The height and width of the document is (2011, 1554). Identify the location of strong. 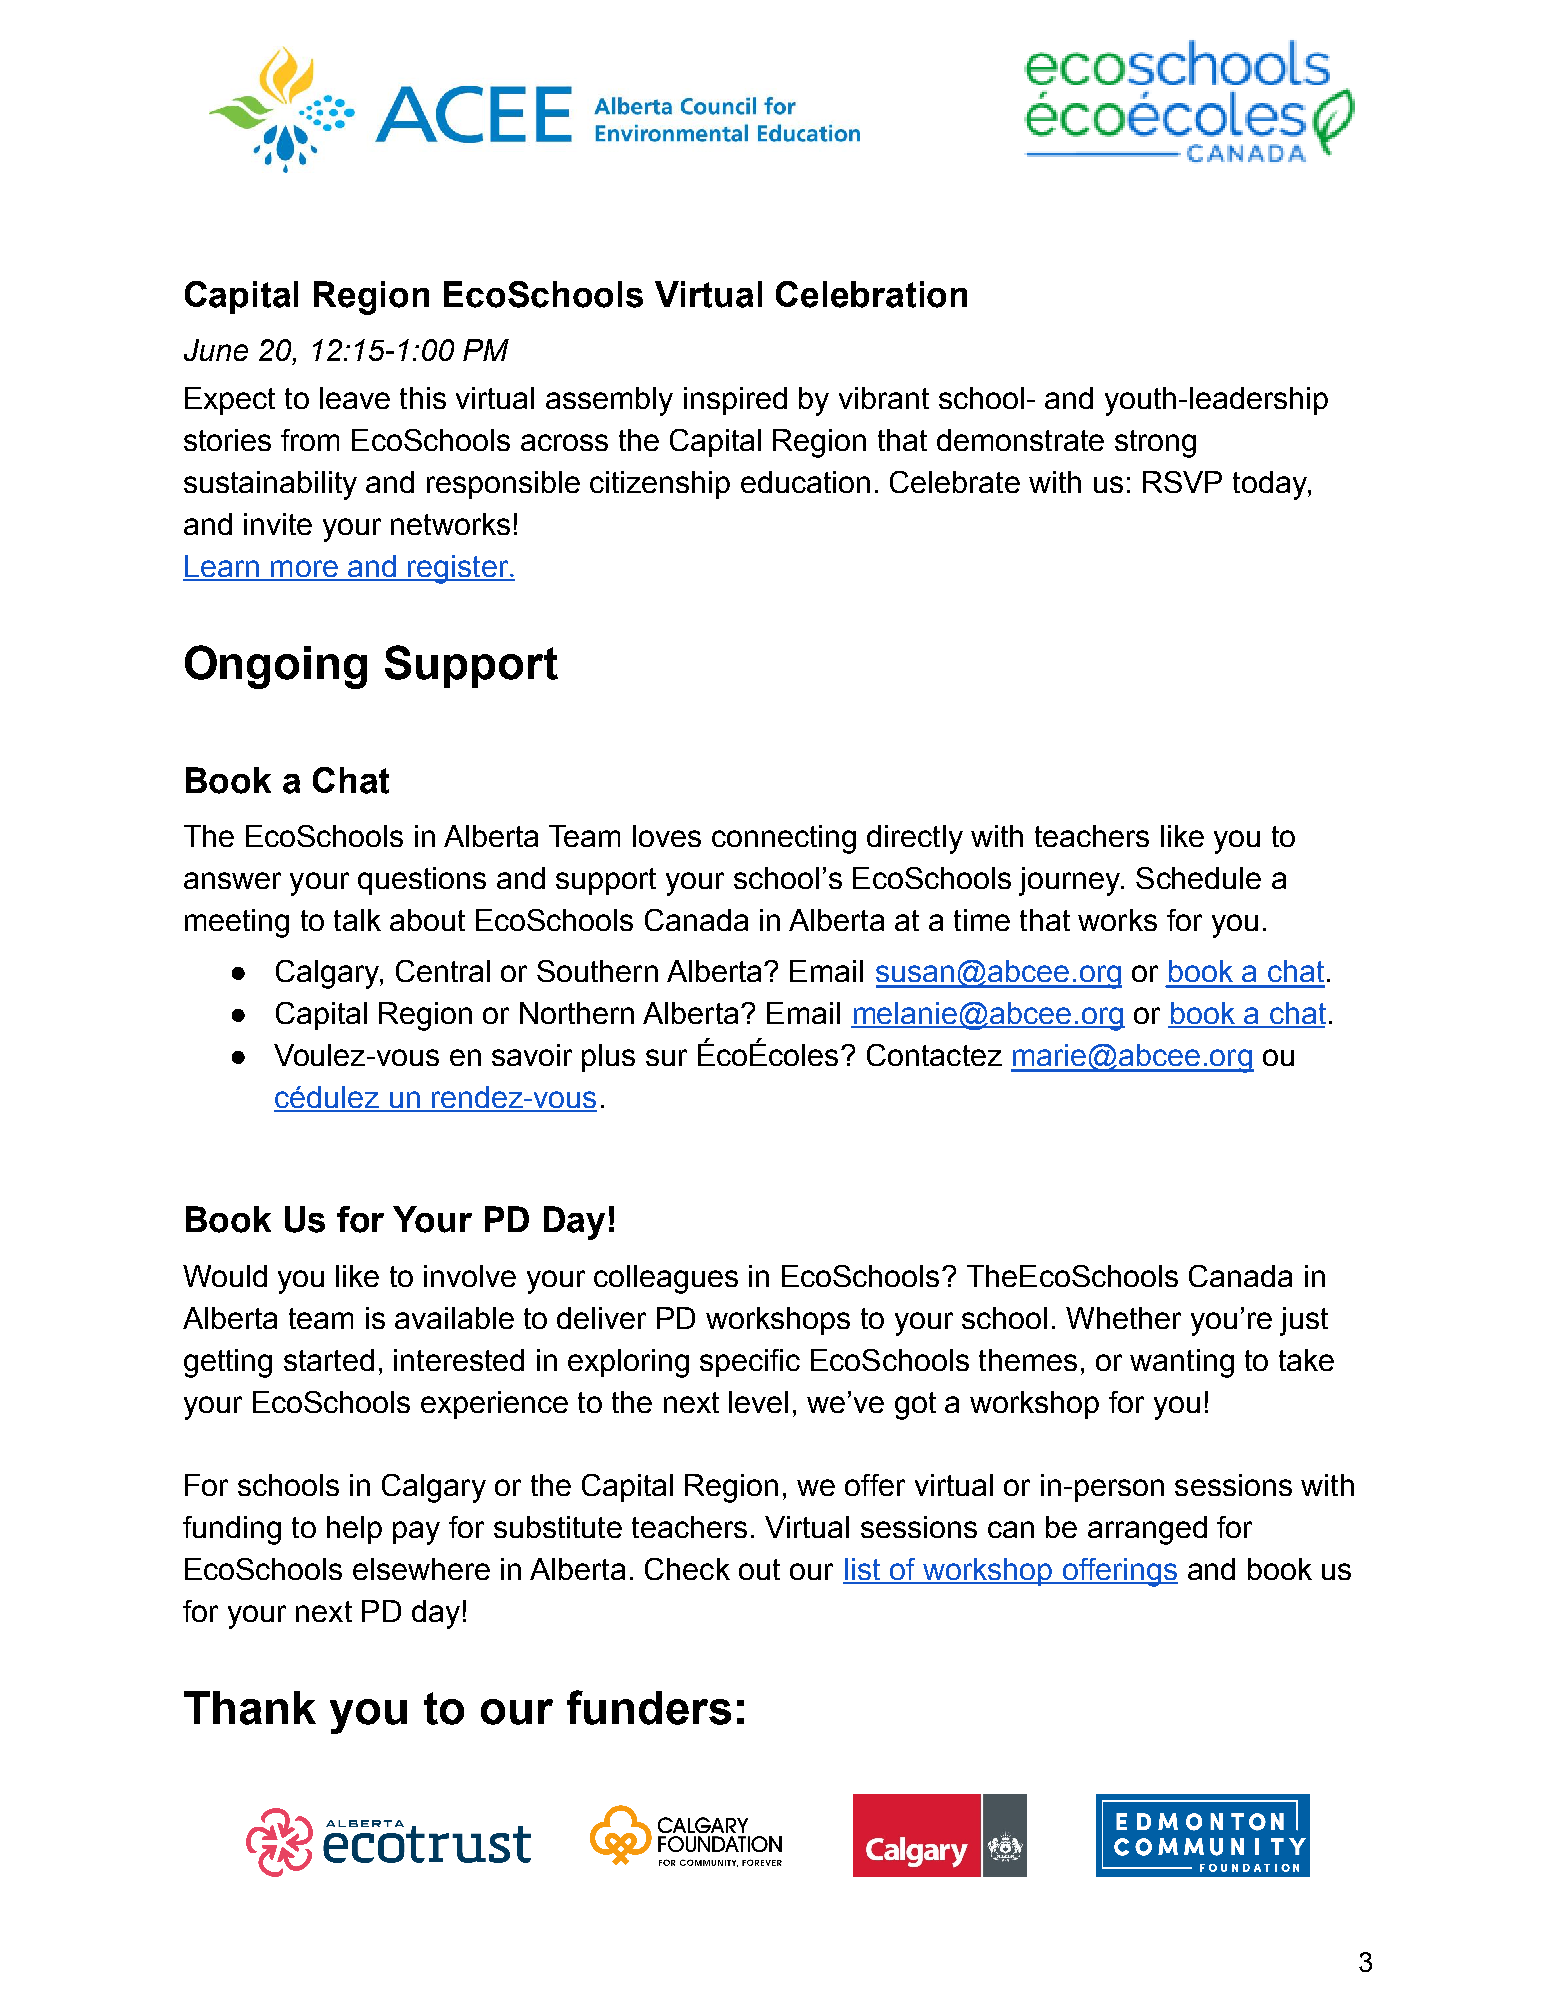
(1155, 444).
